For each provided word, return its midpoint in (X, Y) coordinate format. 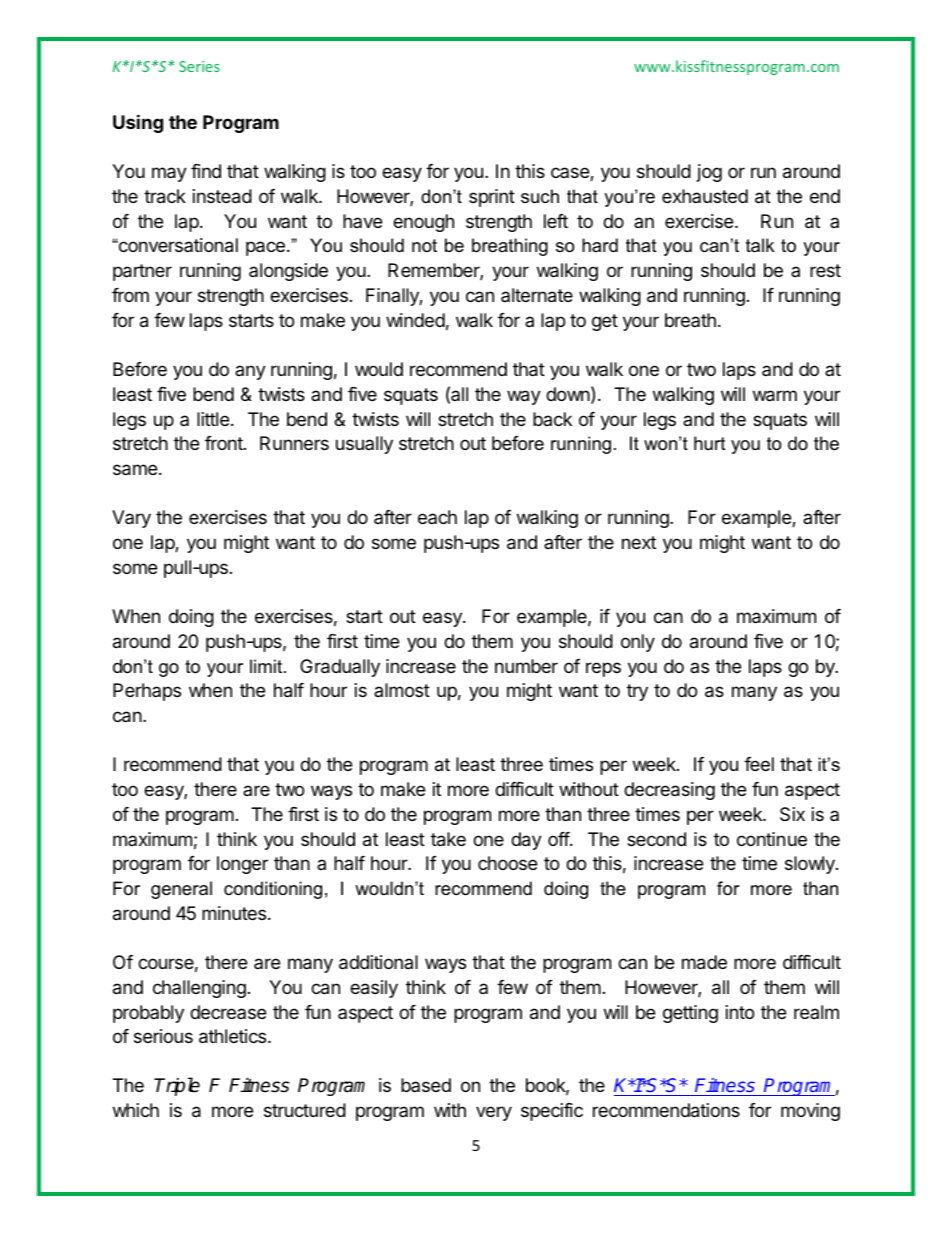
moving (810, 1112)
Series (199, 66)
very (494, 1113)
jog (709, 173)
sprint (492, 198)
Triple (177, 1086)
